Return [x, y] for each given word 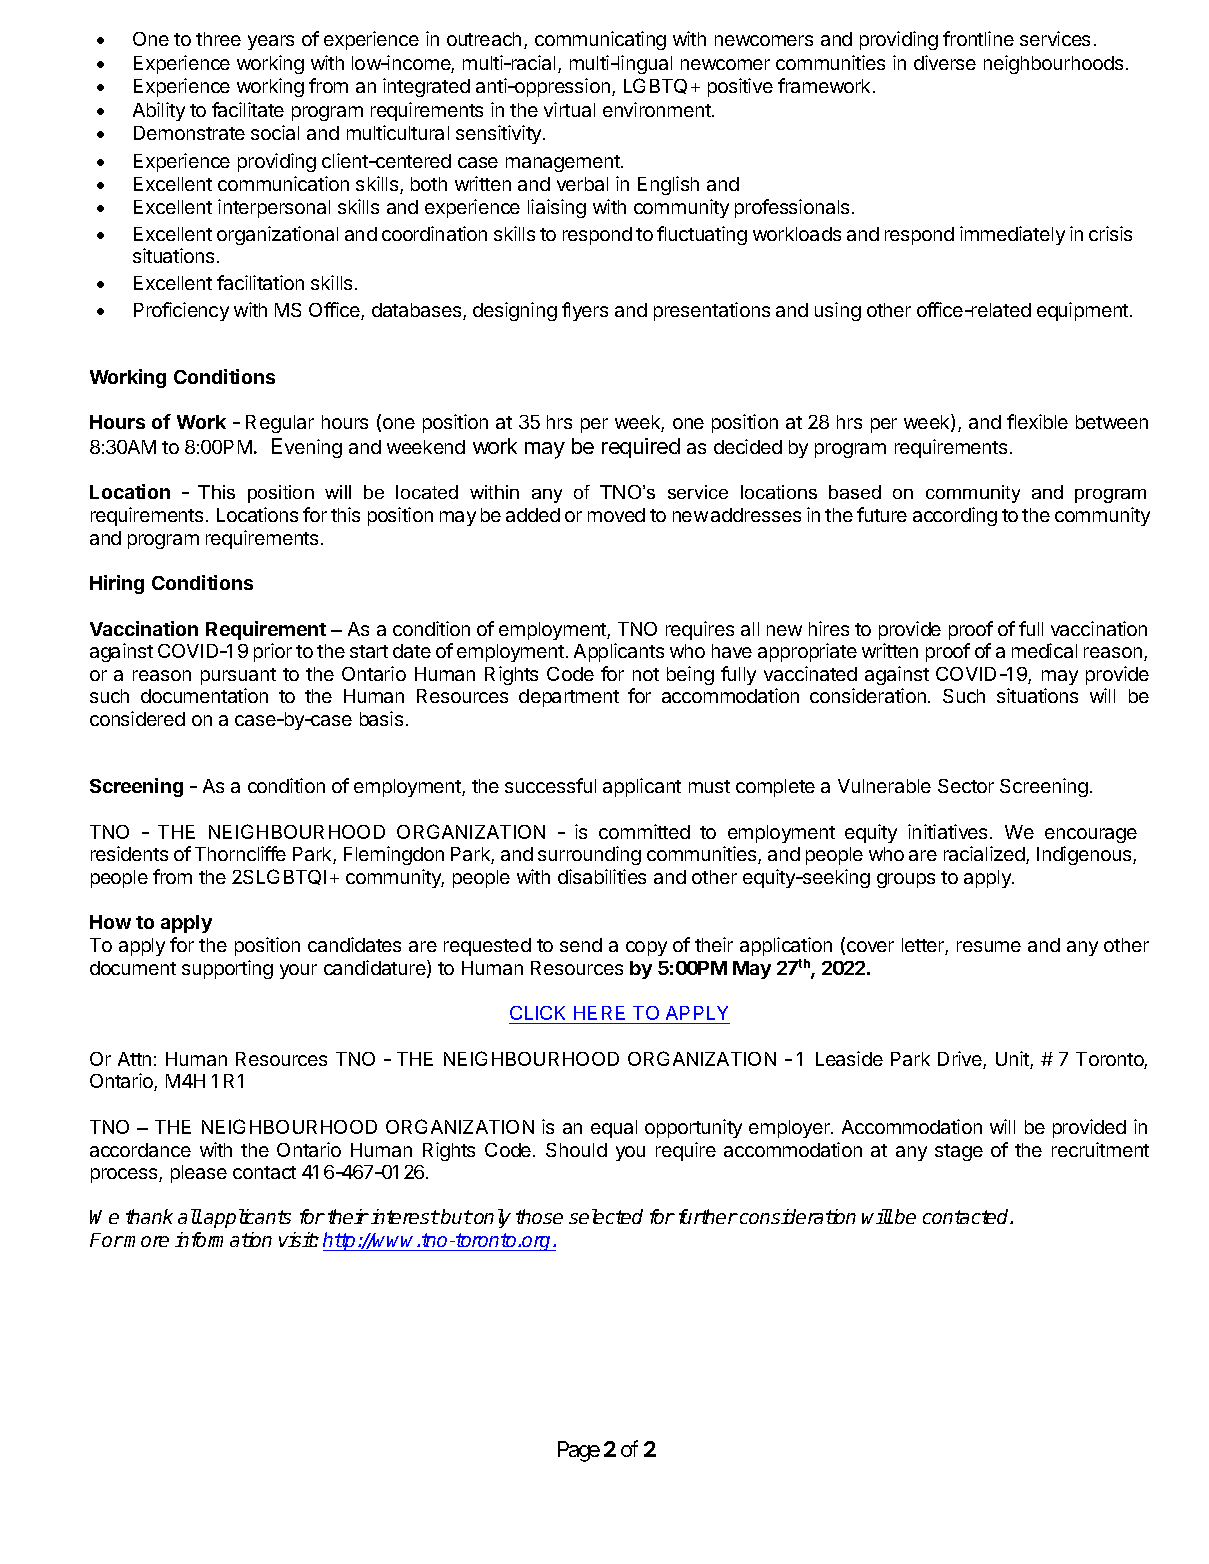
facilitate [248, 109]
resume [989, 946]
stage [959, 1152]
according [955, 516]
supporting [227, 969]
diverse [945, 62]
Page [579, 1451]
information [223, 1239]
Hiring [117, 584]
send [581, 945]
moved [616, 515]
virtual [569, 109]
